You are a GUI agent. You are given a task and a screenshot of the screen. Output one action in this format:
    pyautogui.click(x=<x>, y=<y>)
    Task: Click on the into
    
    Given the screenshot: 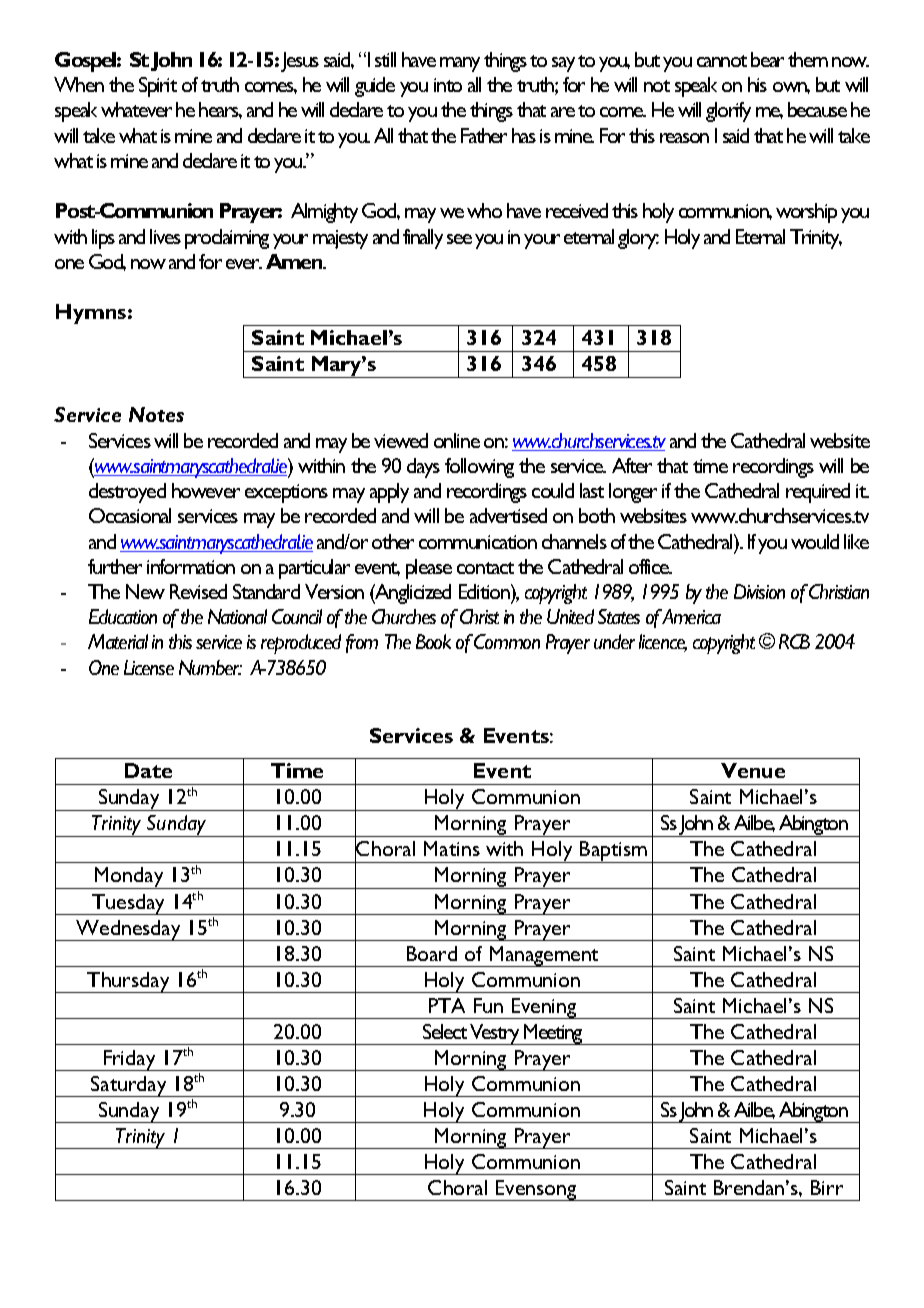 What is the action you would take?
    pyautogui.click(x=448, y=85)
